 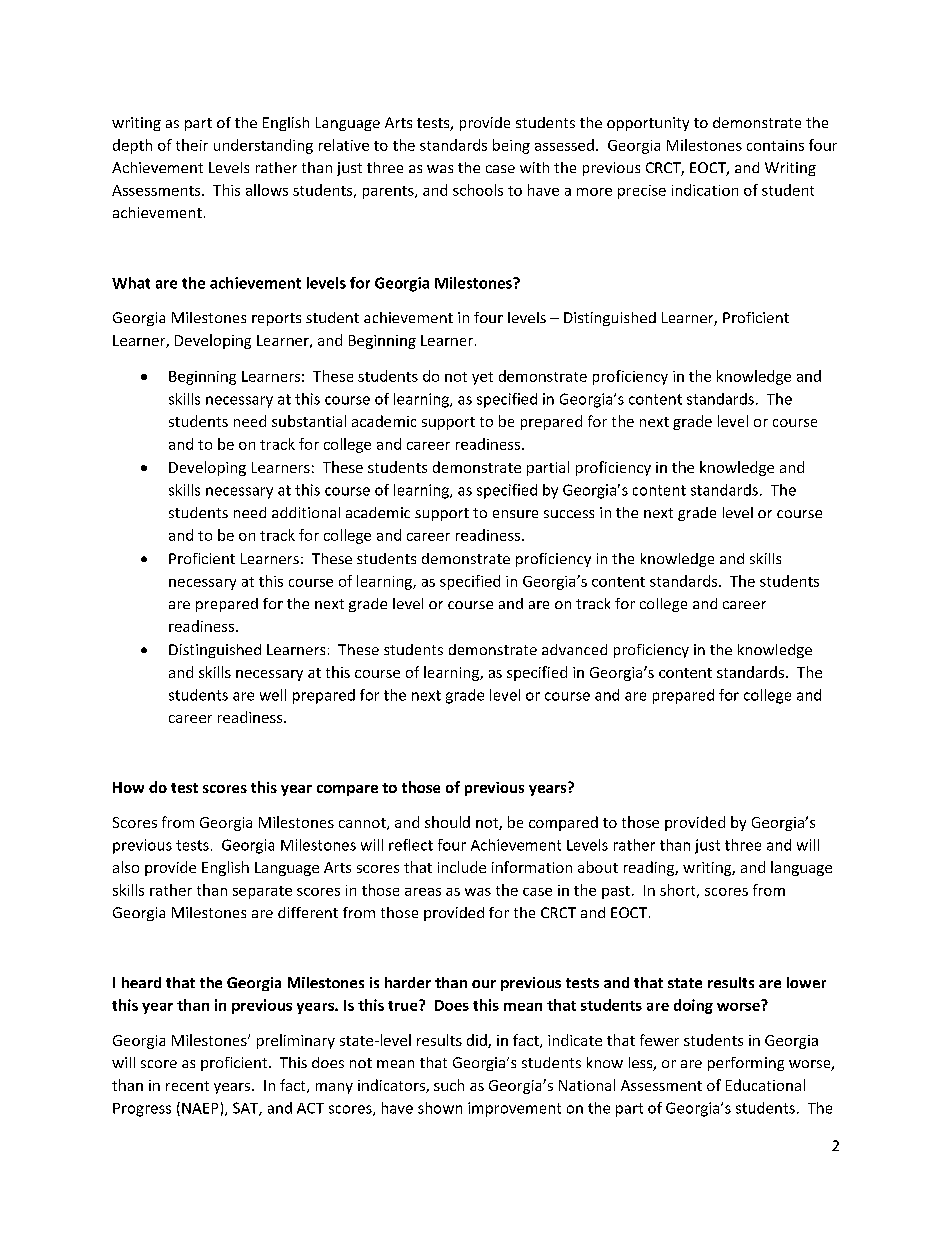 I want to click on success, so click(x=569, y=514).
